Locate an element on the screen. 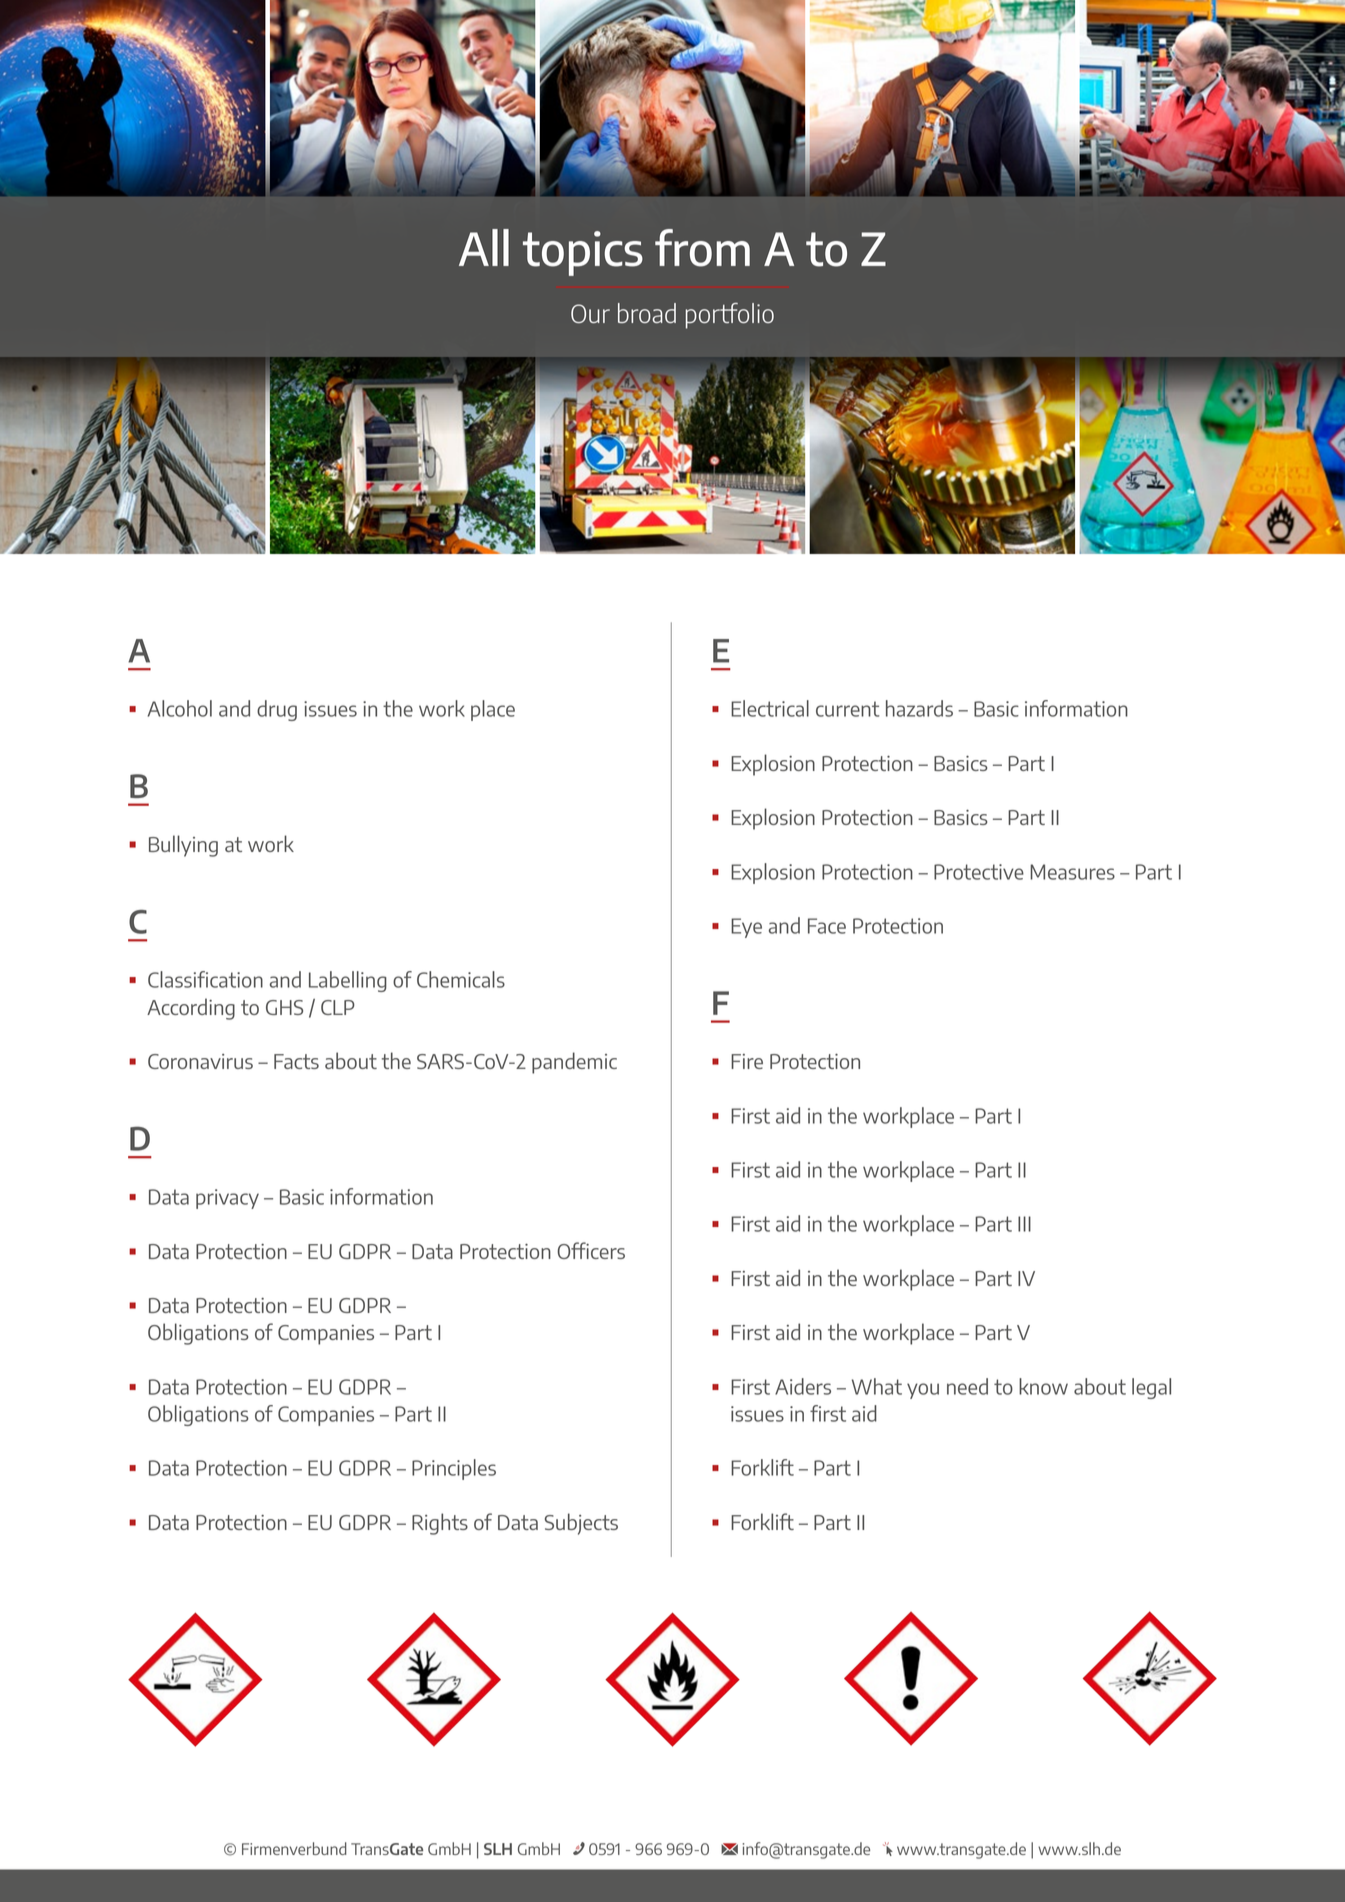 Image resolution: width=1345 pixels, height=1902 pixels. All is located at coordinates (484, 247).
